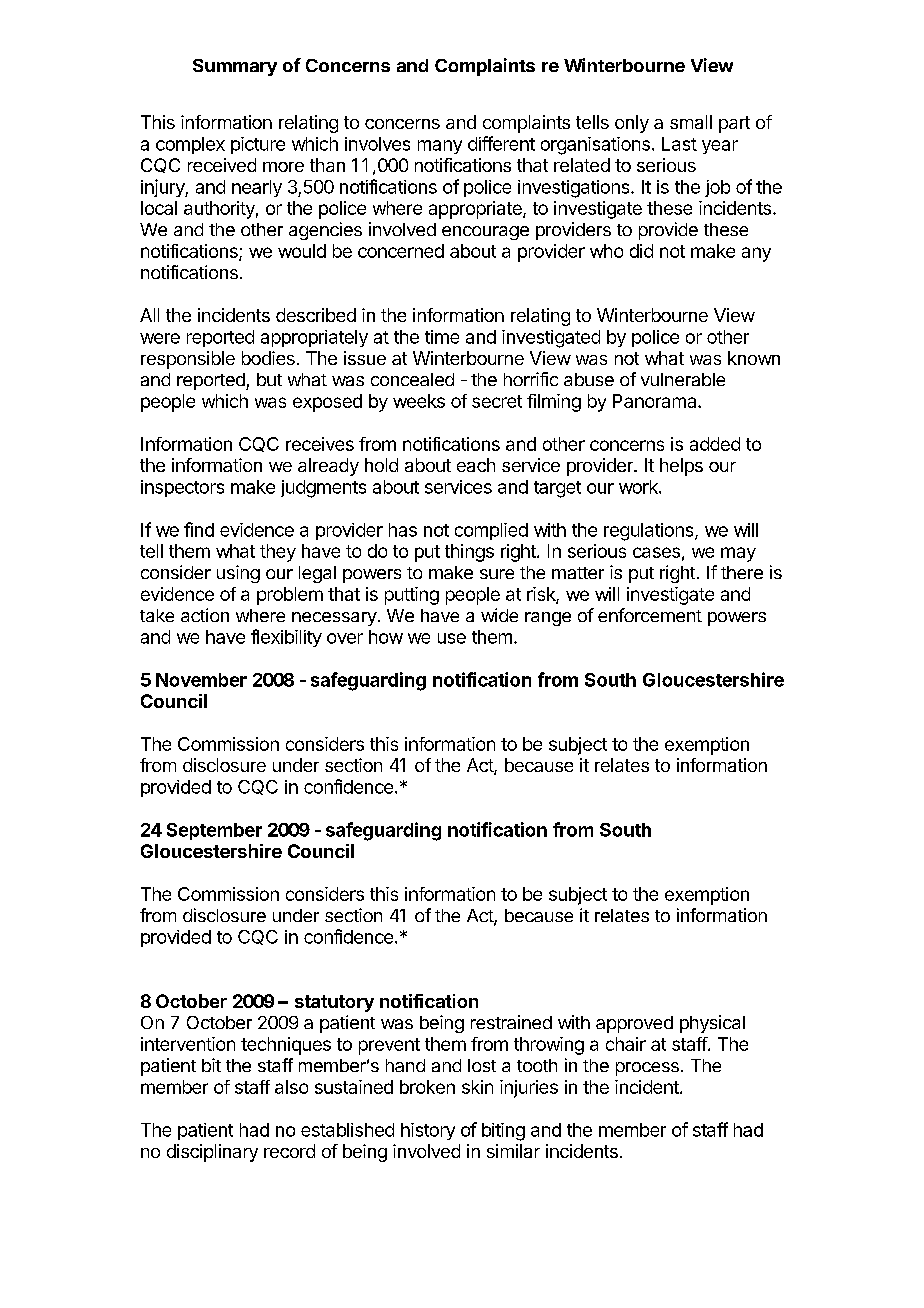  What do you see at coordinates (235, 67) in the document?
I see `Summary` at bounding box center [235, 67].
